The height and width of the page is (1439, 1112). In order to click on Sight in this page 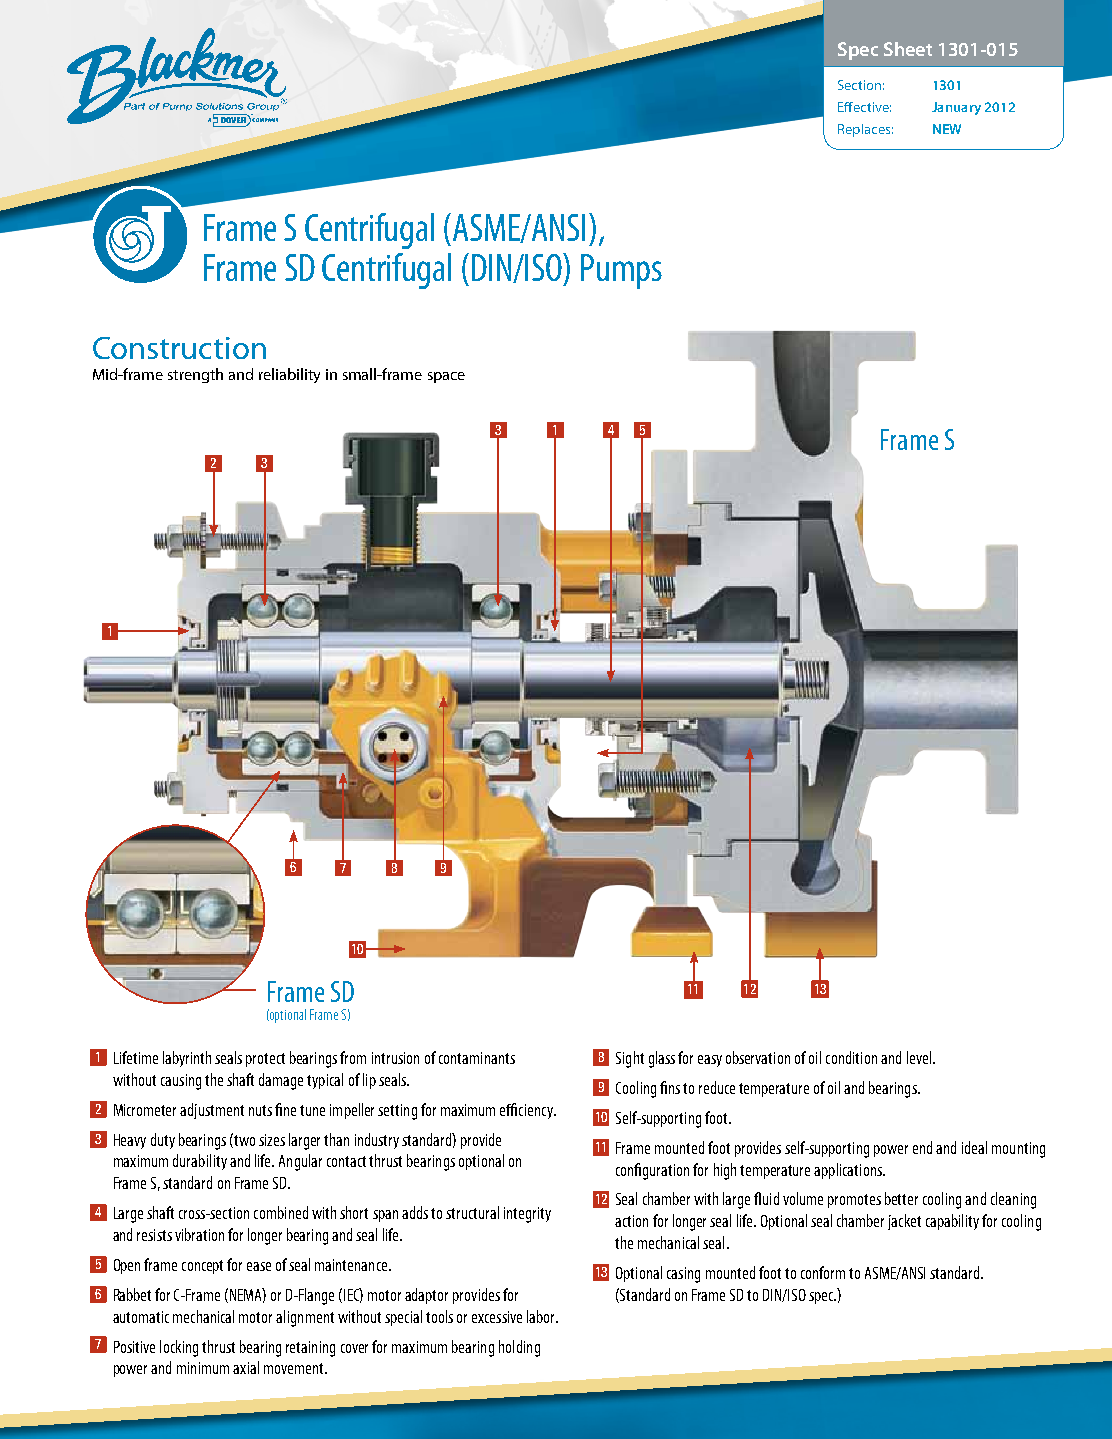, I will do `click(630, 1059)`.
